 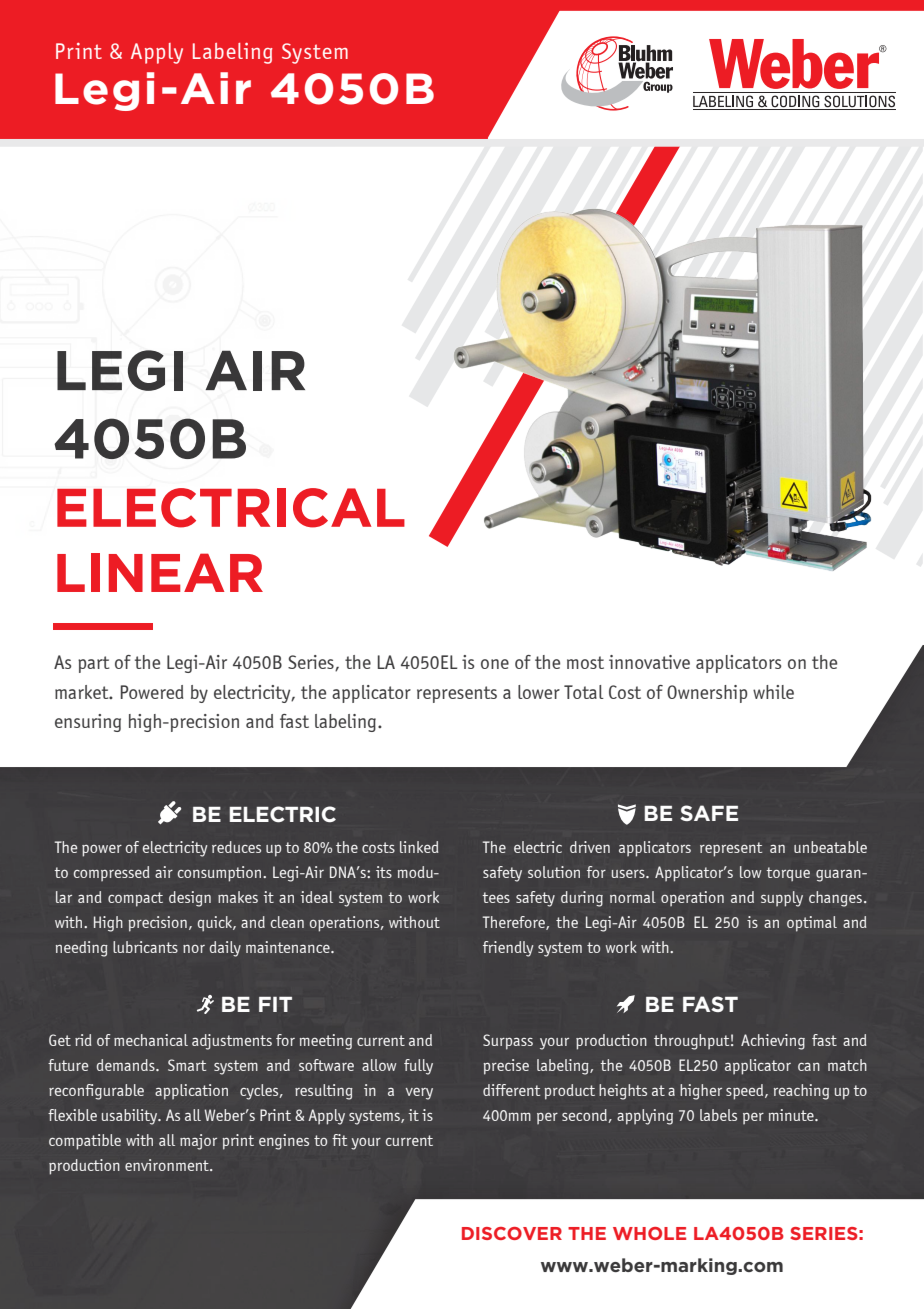 I want to click on mechanical, so click(x=151, y=1040).
